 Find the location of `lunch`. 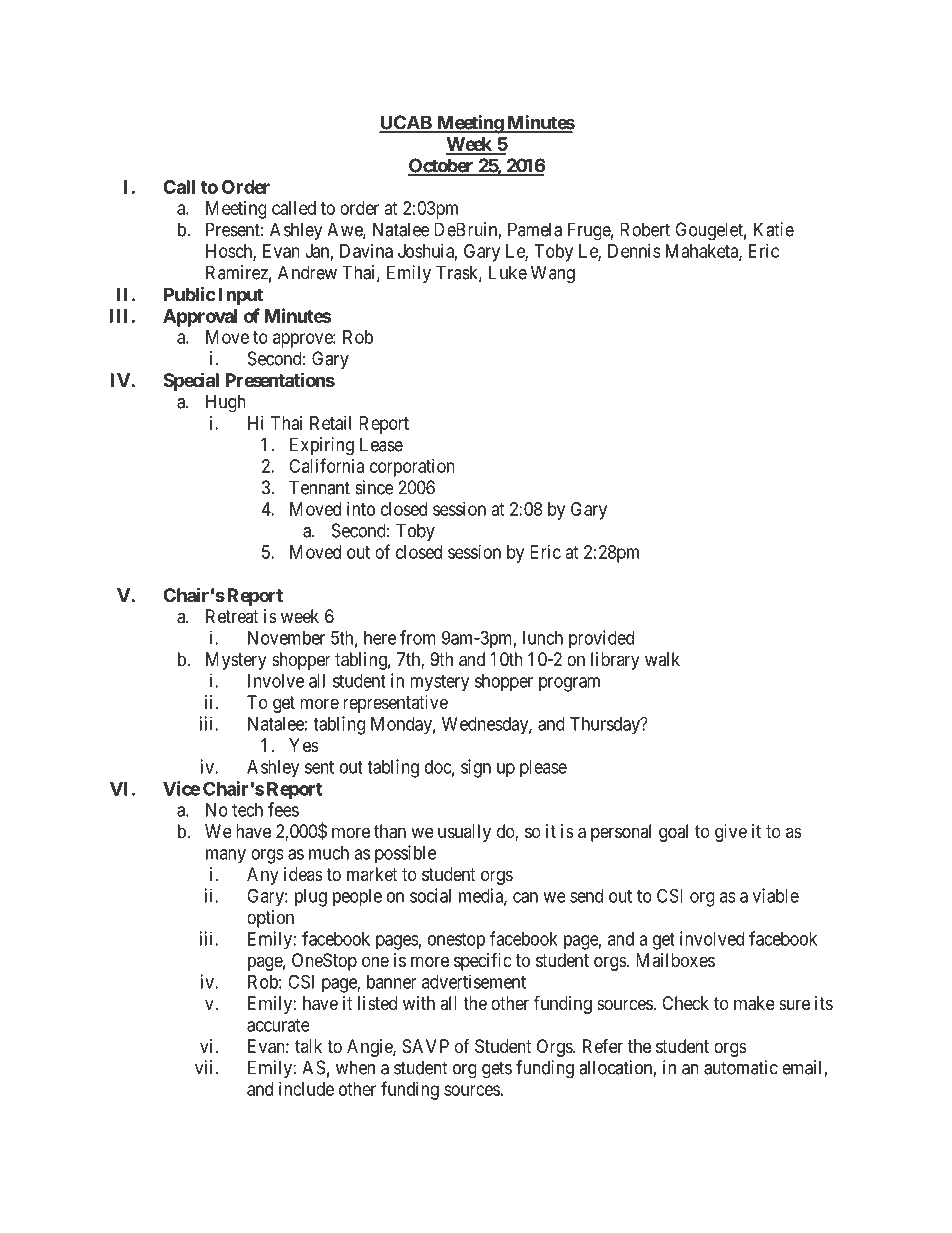

lunch is located at coordinates (543, 638).
